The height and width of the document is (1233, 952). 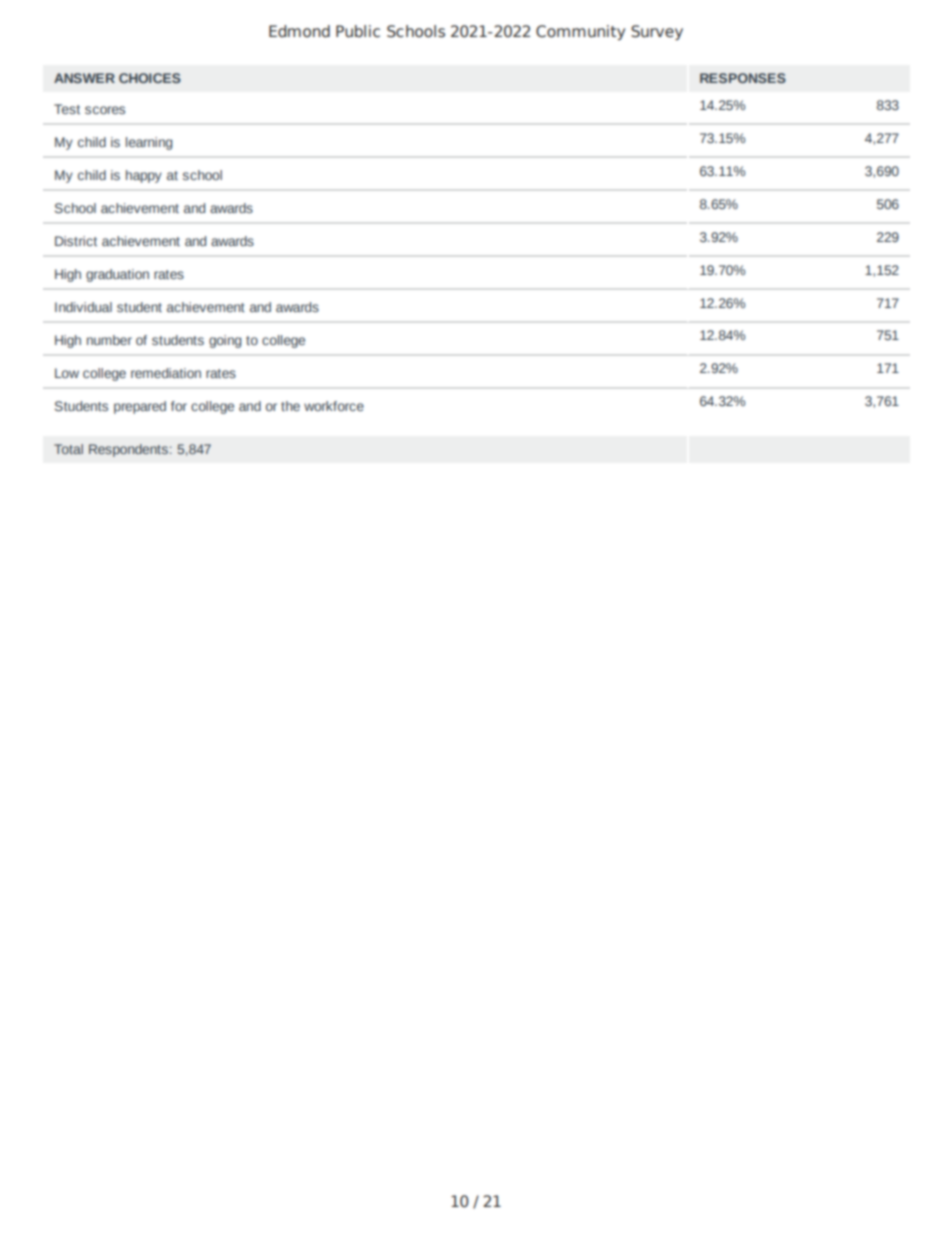 I want to click on Public, so click(x=358, y=31).
